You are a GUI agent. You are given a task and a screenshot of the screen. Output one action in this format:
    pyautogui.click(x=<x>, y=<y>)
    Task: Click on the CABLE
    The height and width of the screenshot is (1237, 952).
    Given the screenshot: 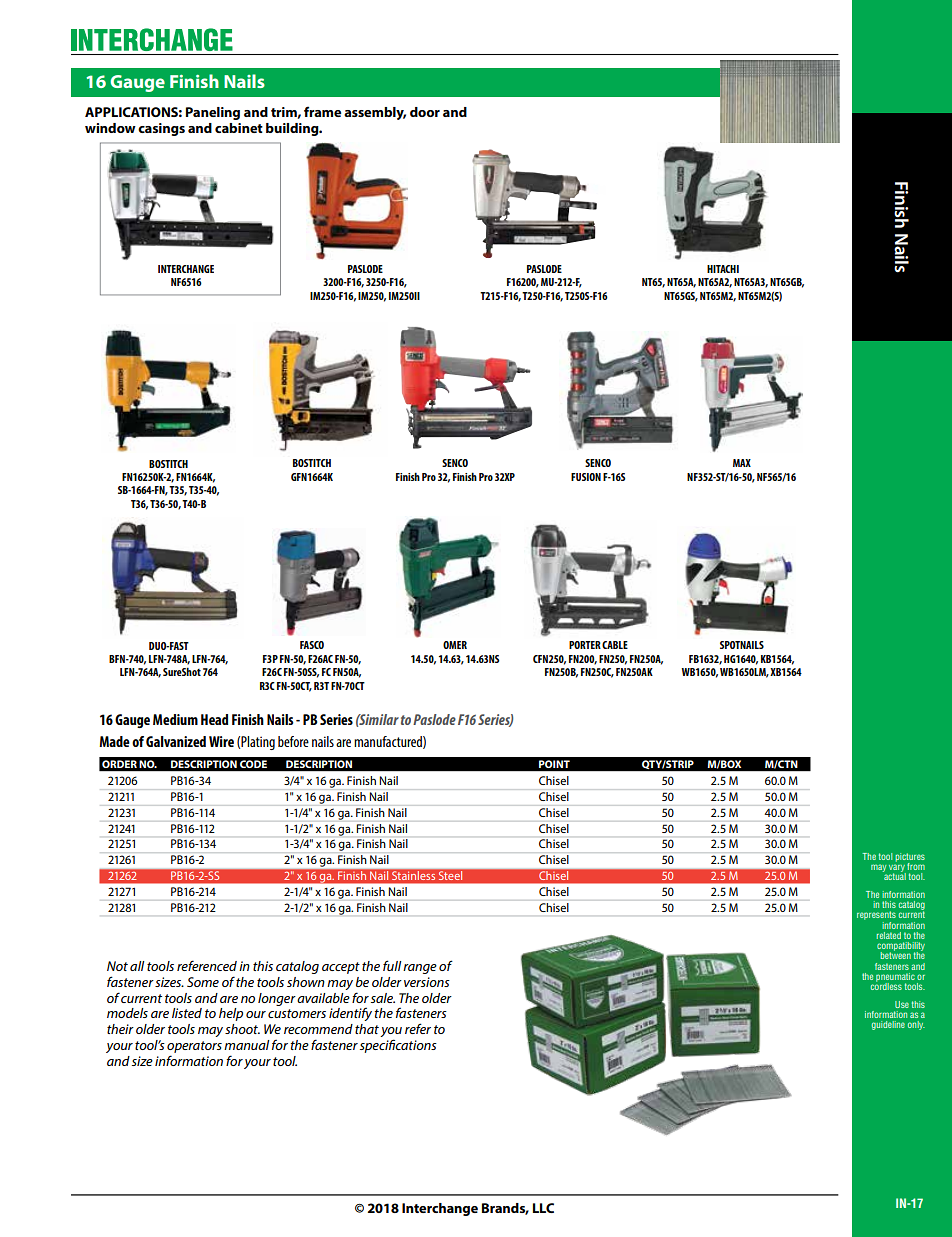 What is the action you would take?
    pyautogui.click(x=615, y=645)
